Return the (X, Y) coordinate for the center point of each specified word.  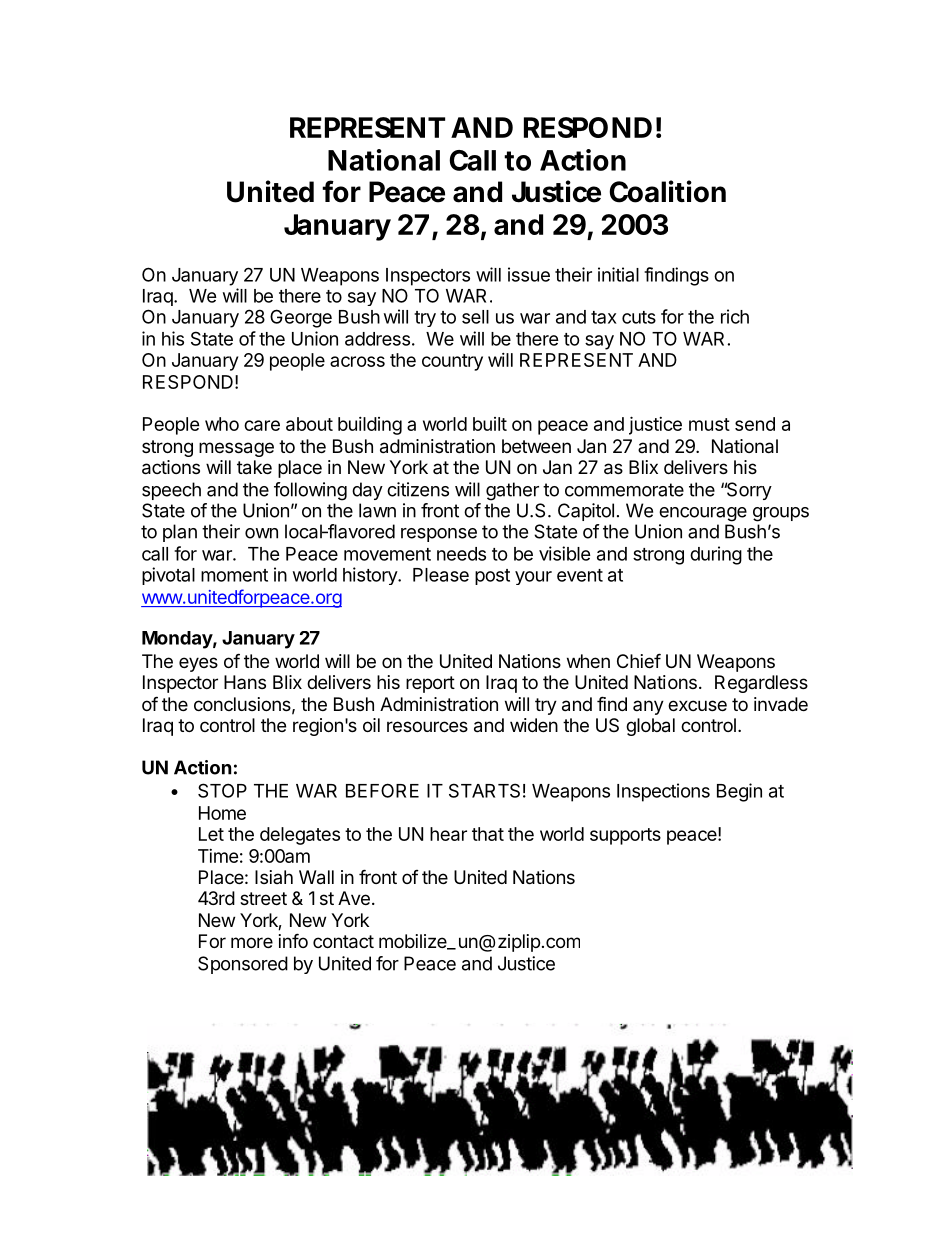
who (222, 424)
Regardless (761, 684)
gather (512, 491)
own (261, 533)
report (430, 684)
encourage (703, 514)
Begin (739, 792)
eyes (198, 664)
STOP (222, 790)
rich (735, 316)
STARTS (484, 790)
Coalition (667, 191)
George (301, 318)
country (452, 362)
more (252, 942)
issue (529, 274)
